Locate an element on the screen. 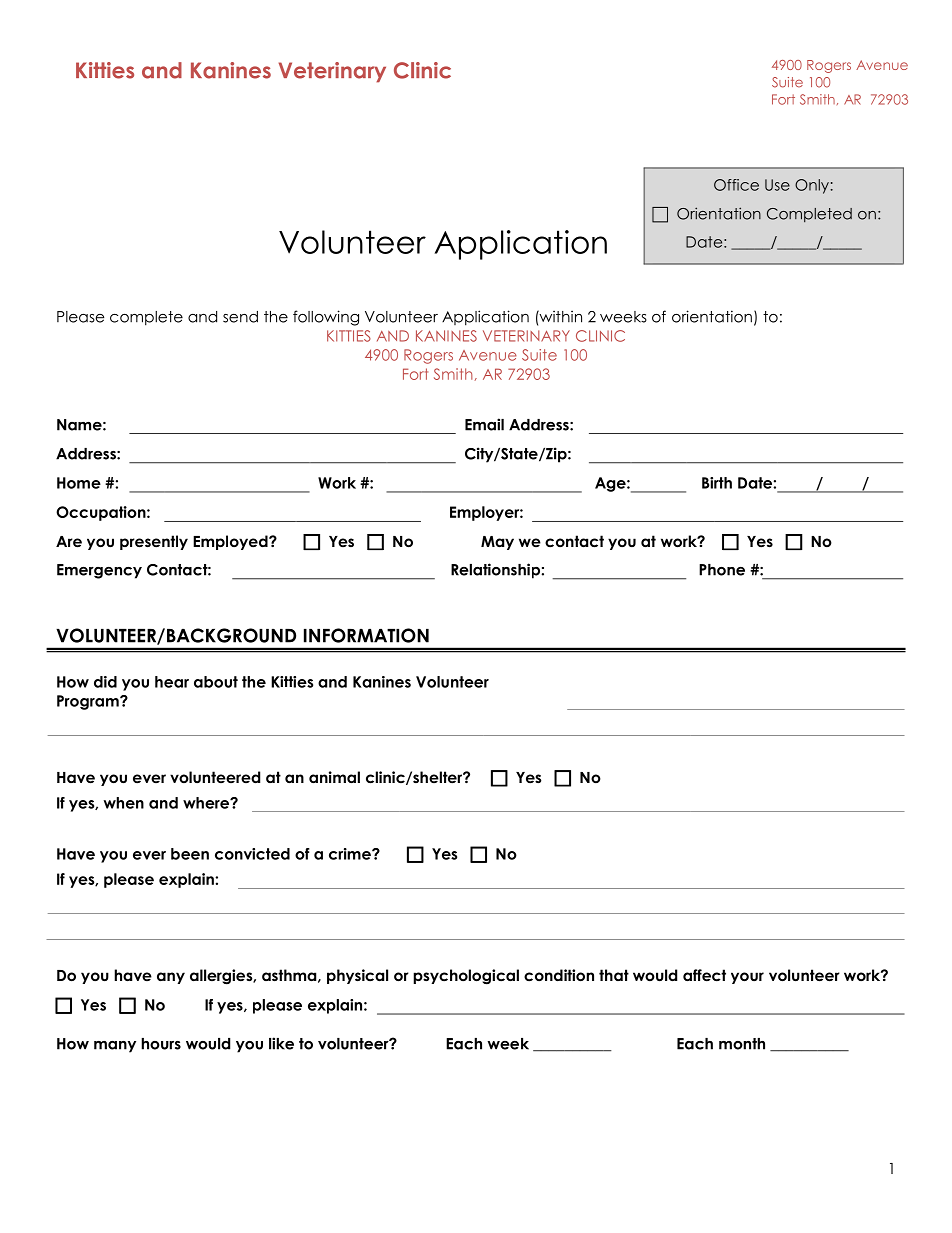 This screenshot has height=1233, width=952. following is located at coordinates (326, 318).
